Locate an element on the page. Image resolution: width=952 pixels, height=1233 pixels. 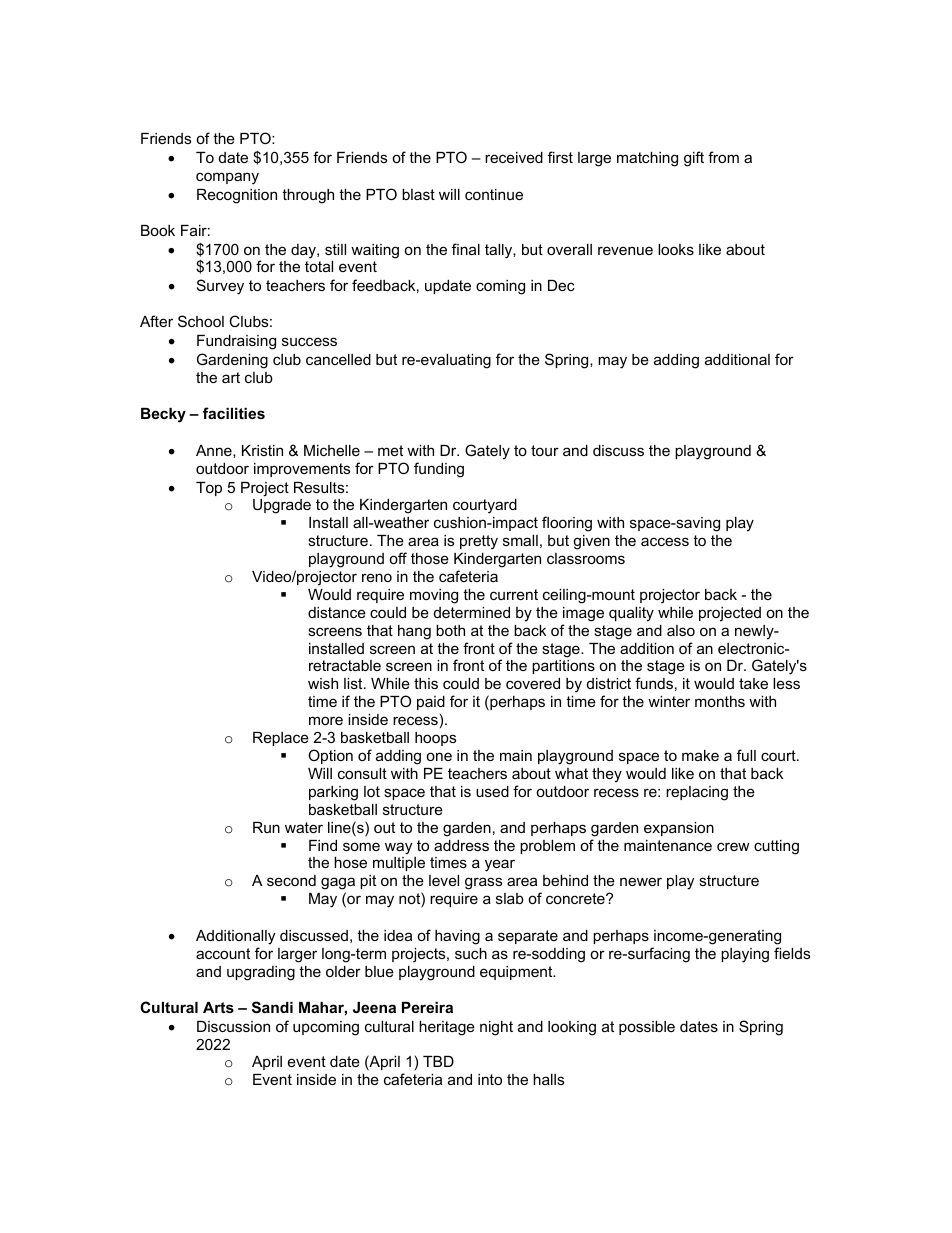
company is located at coordinates (227, 178).
